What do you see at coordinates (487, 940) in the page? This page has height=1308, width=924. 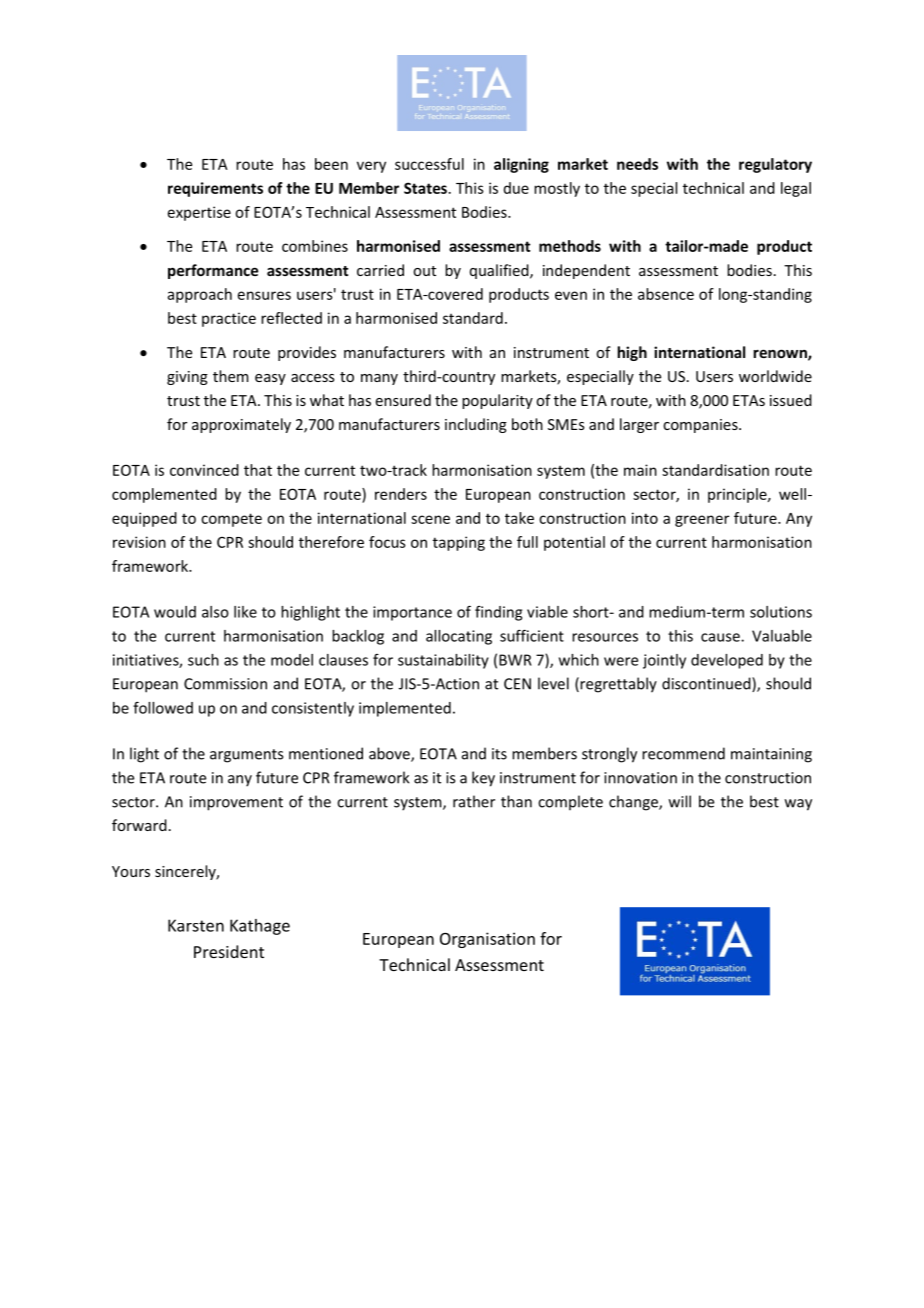 I see `Organisation` at bounding box center [487, 940].
